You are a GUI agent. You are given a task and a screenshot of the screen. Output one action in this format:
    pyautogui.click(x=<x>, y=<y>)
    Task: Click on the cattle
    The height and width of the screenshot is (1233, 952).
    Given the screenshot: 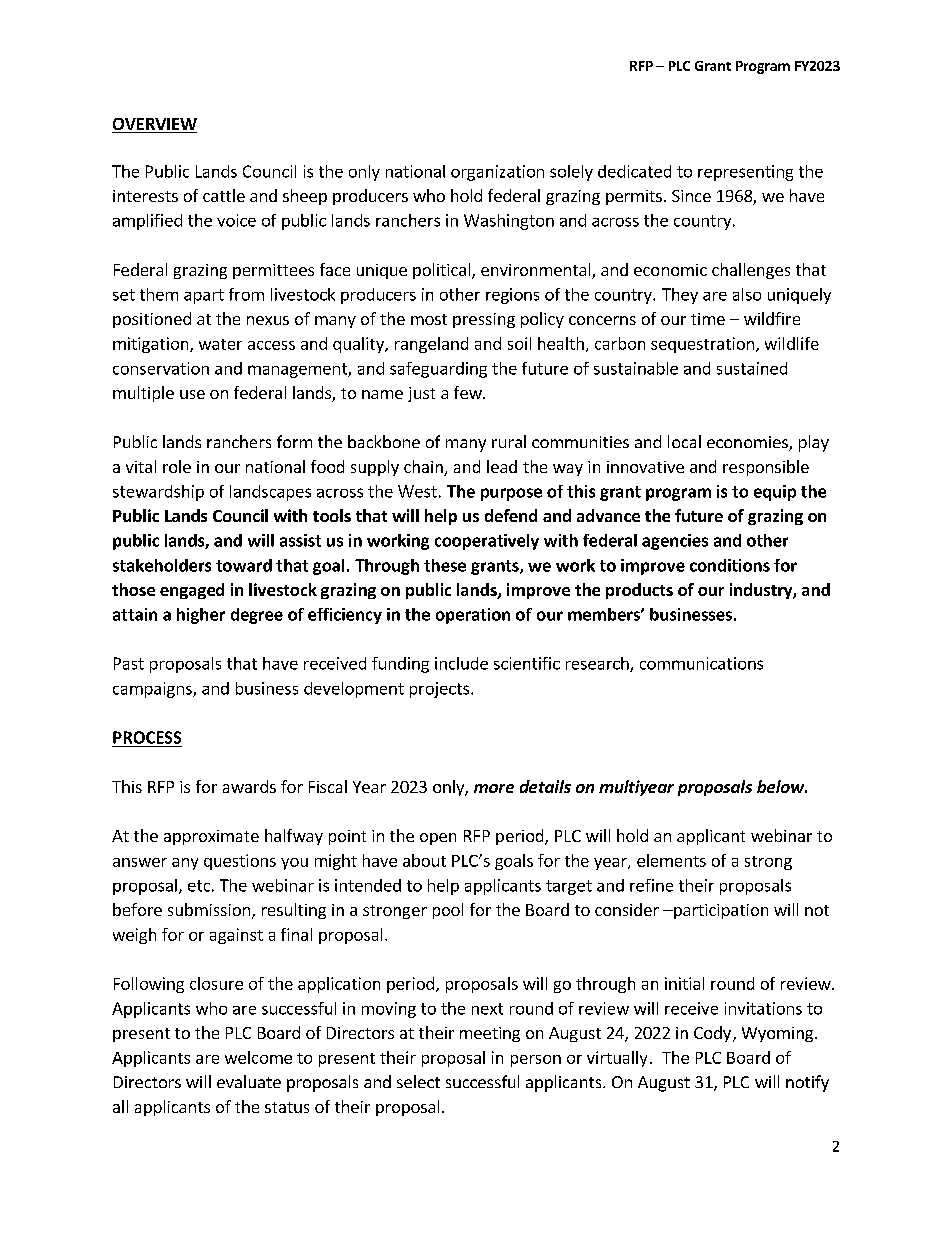 What is the action you would take?
    pyautogui.click(x=224, y=195)
